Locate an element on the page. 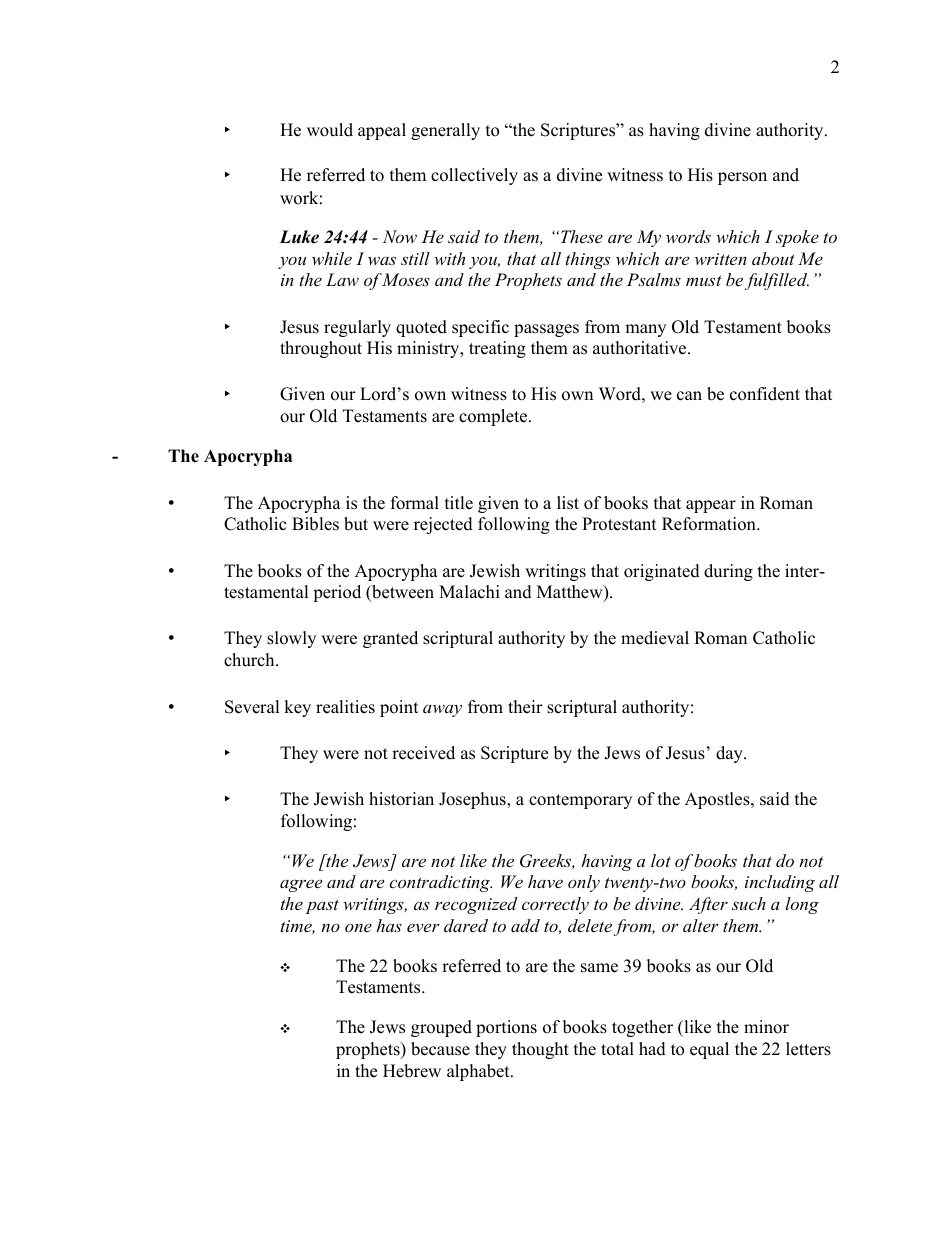 This document has width=952, height=1233. Malachi is located at coordinates (469, 592).
